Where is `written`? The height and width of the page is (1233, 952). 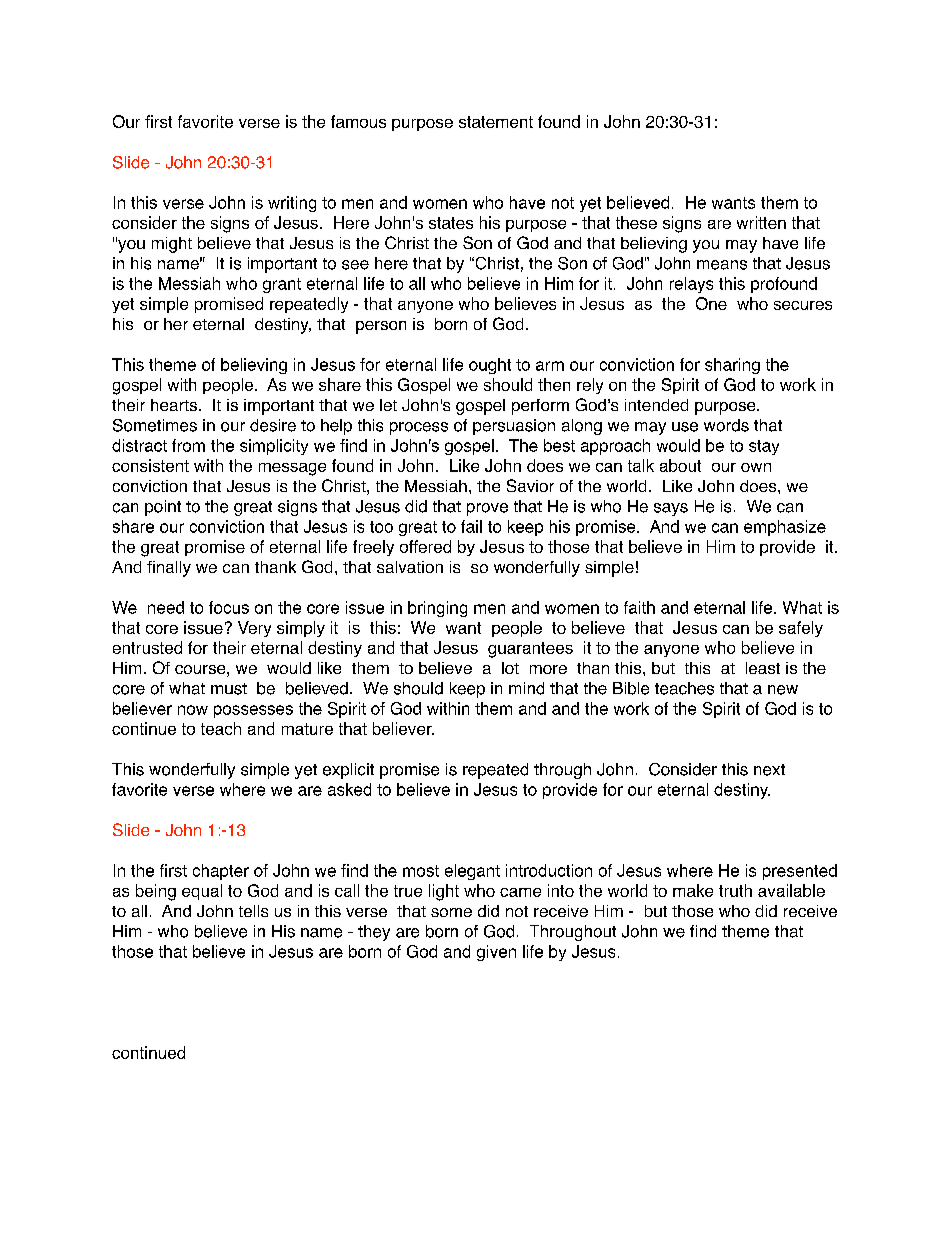
written is located at coordinates (761, 222).
